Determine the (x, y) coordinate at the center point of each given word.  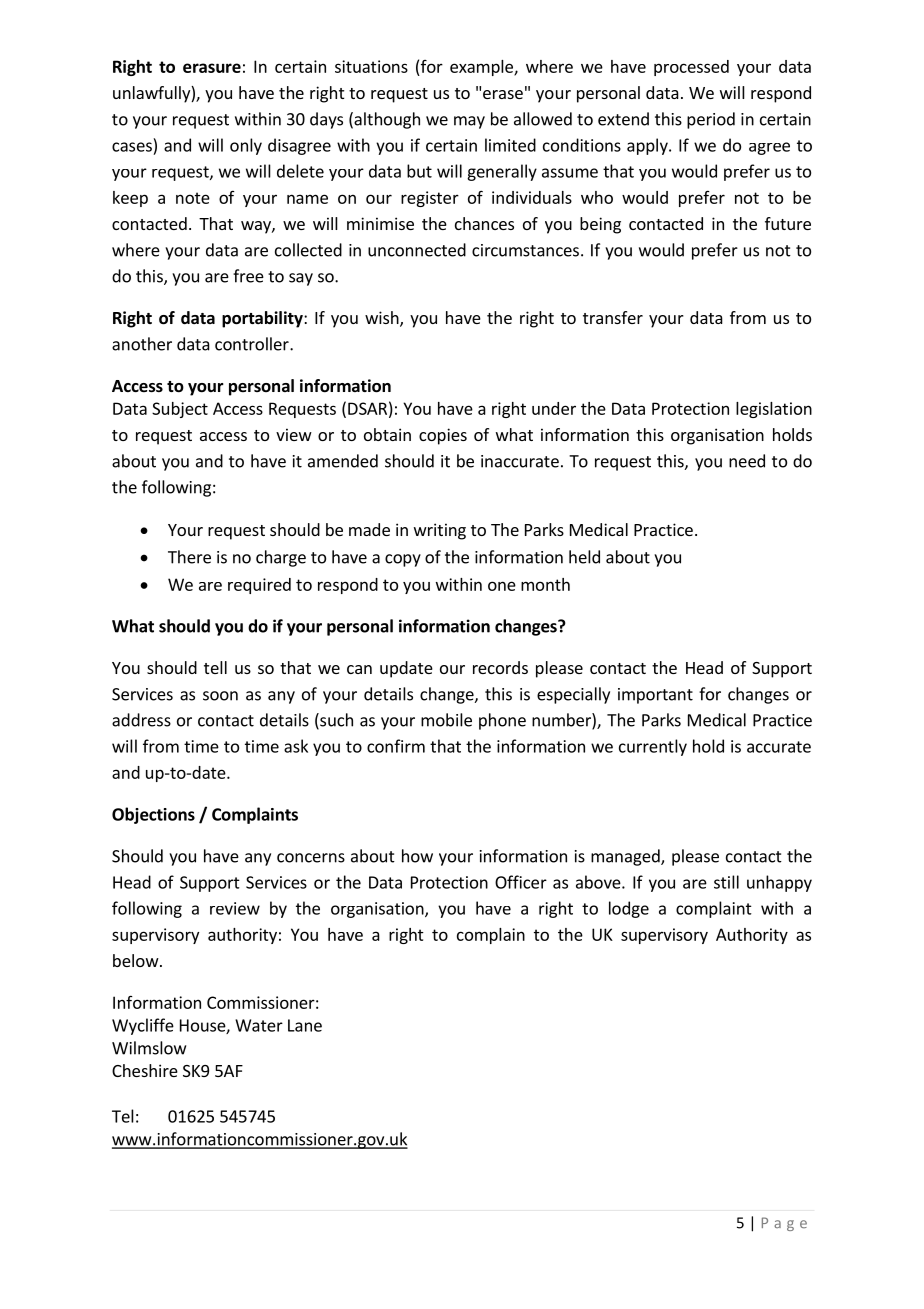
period (711, 120)
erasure (212, 68)
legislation (774, 410)
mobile (446, 720)
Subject (180, 410)
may (469, 122)
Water (259, 1025)
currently (653, 747)
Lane (305, 1025)
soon (220, 696)
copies (443, 436)
